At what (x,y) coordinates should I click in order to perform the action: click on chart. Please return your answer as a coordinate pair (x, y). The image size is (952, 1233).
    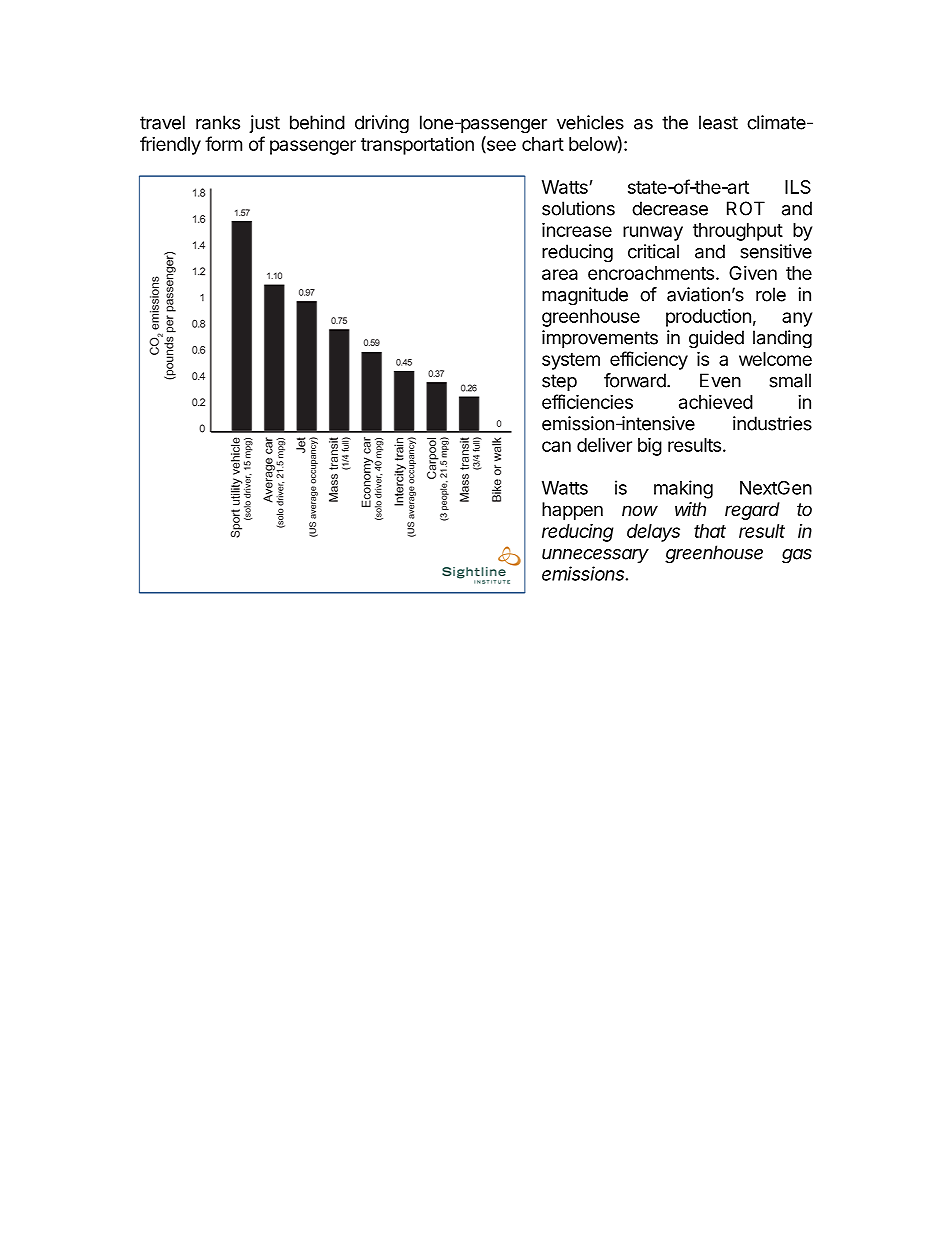
    Looking at the image, I should click on (543, 144).
